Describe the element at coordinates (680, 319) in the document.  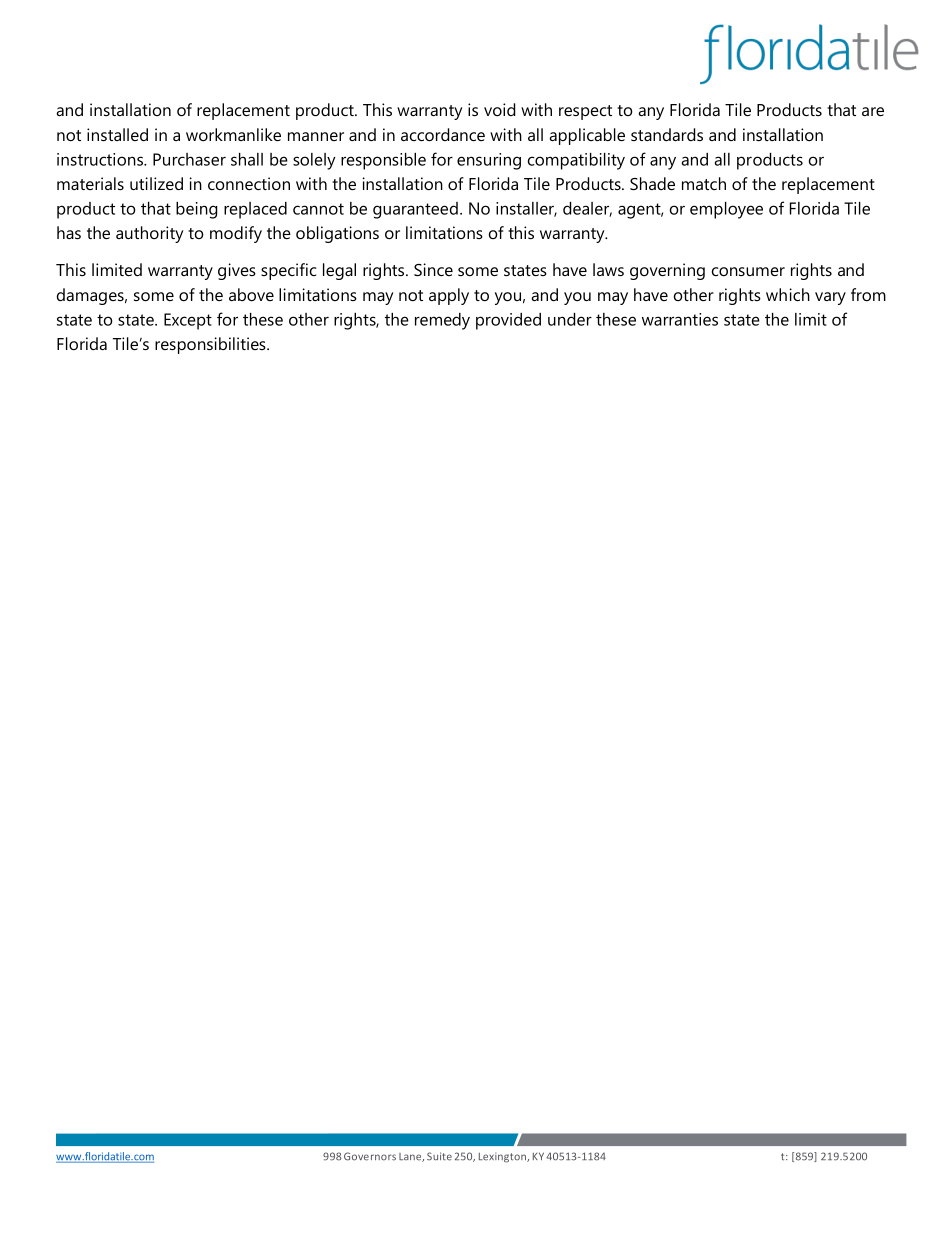
I see `warranties` at that location.
